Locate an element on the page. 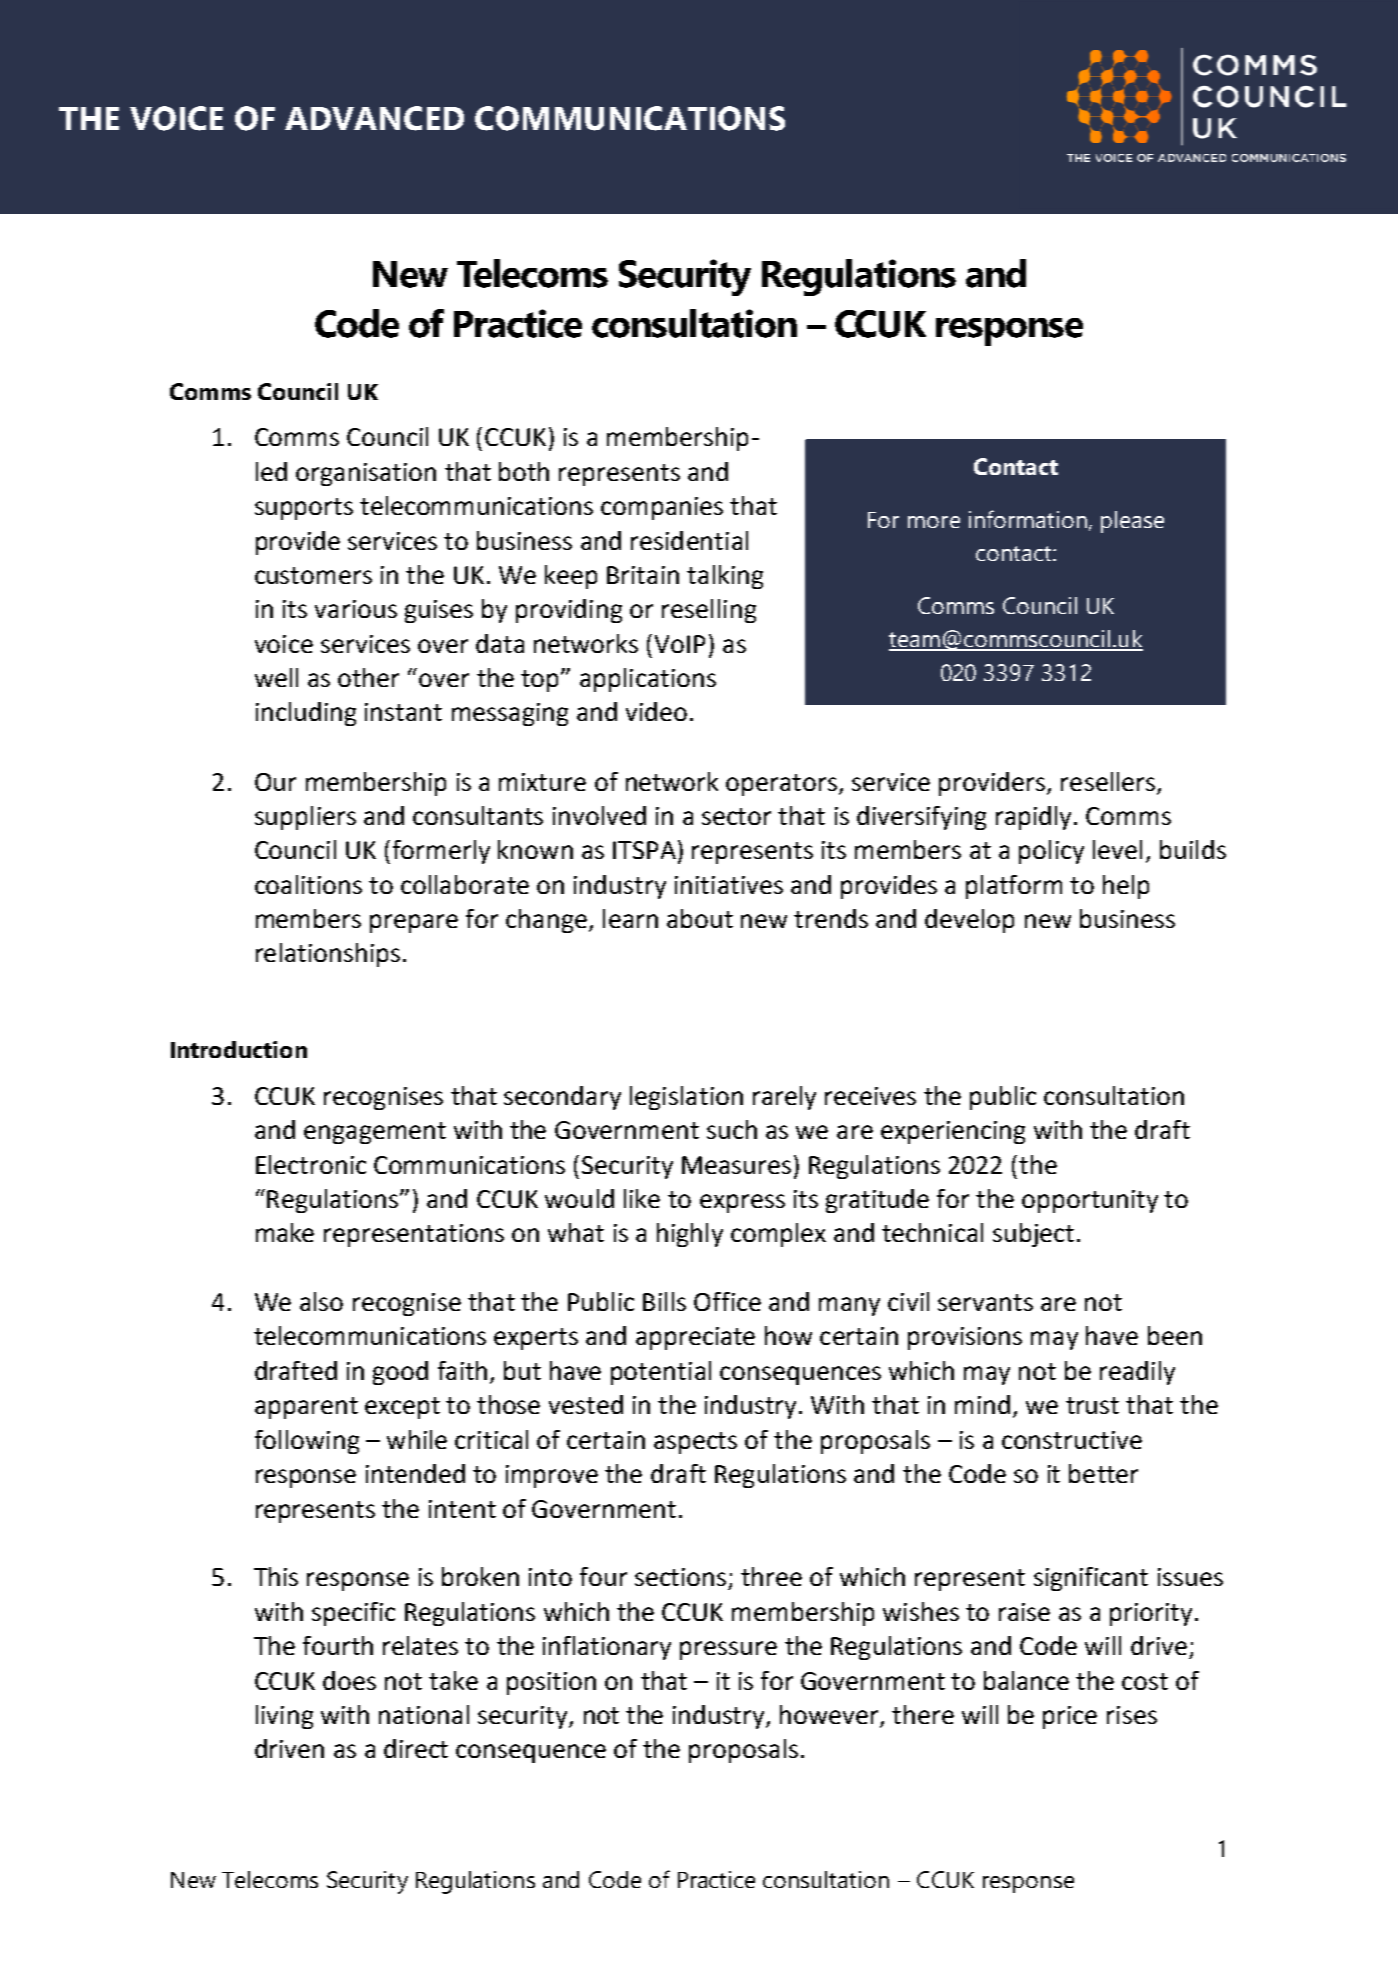  companies is located at coordinates (662, 508).
